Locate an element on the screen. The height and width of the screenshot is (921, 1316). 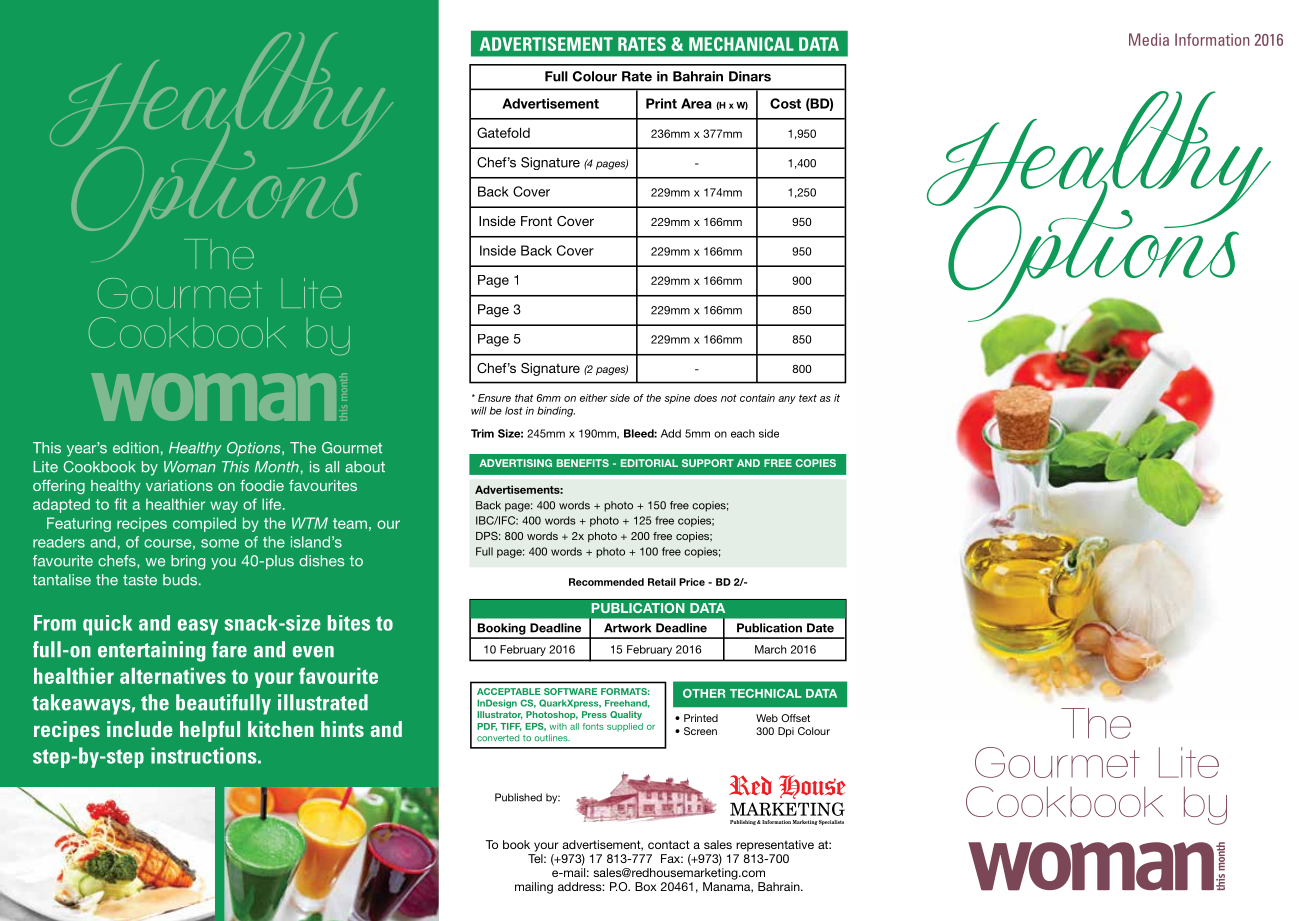
EDITORIAL is located at coordinates (649, 463).
